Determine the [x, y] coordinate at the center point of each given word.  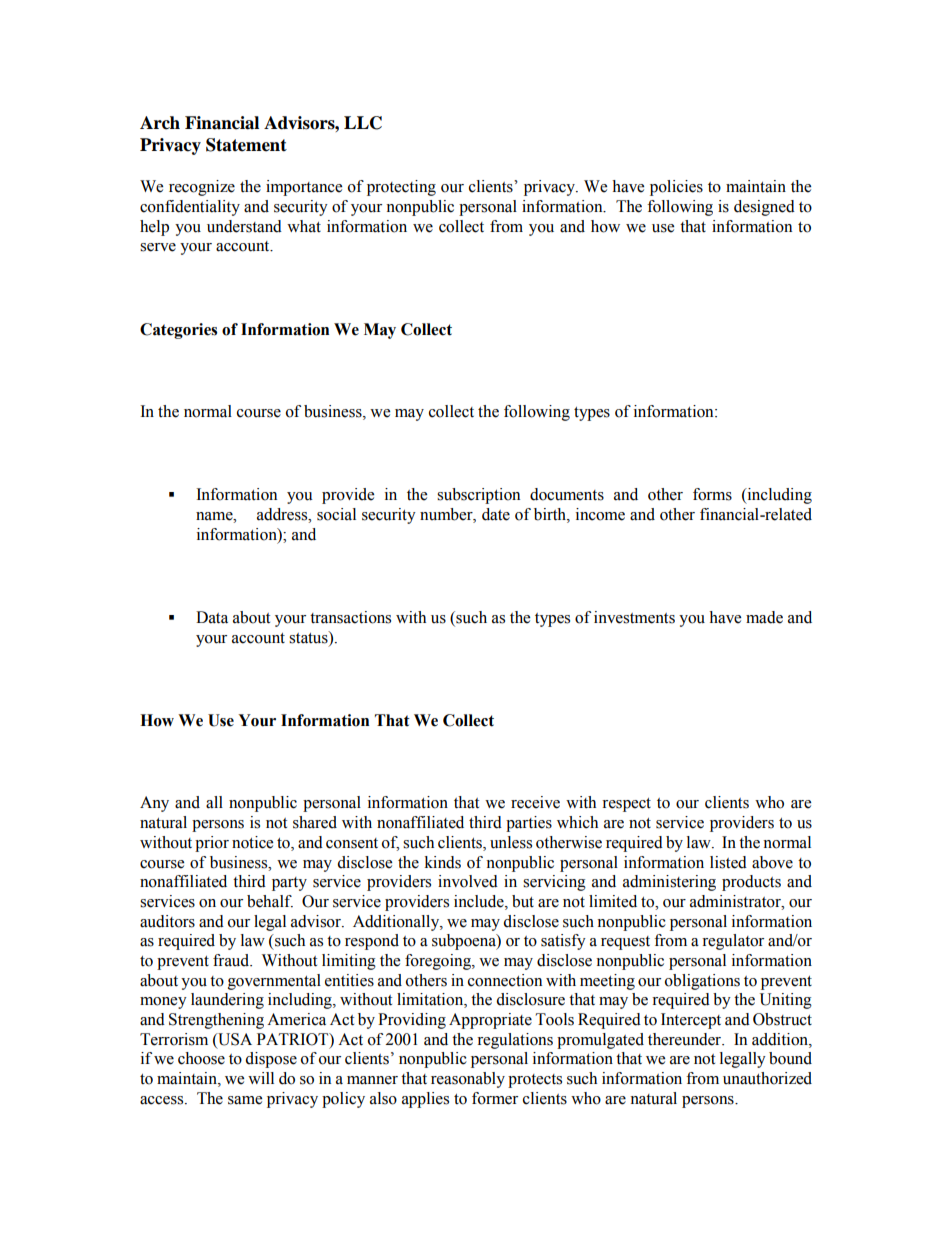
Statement [246, 145]
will [261, 1078]
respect [626, 805]
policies [676, 188]
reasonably [468, 1080]
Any [154, 804]
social [336, 514]
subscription [478, 496]
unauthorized [767, 1078]
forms [712, 494]
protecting [401, 188]
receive [535, 802]
